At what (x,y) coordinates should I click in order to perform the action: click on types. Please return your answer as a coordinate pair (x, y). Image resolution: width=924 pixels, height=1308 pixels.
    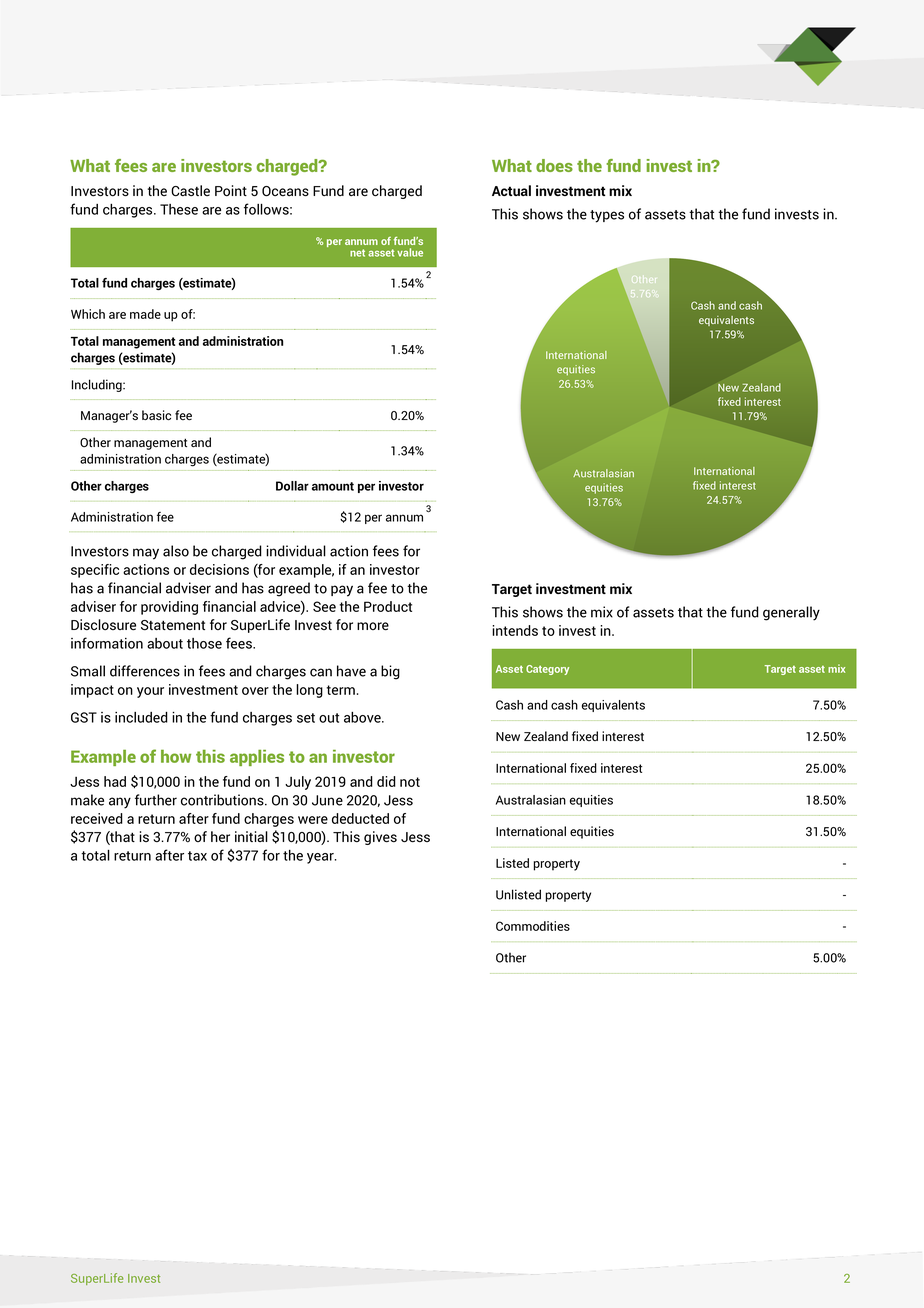
    Looking at the image, I should click on (607, 216).
